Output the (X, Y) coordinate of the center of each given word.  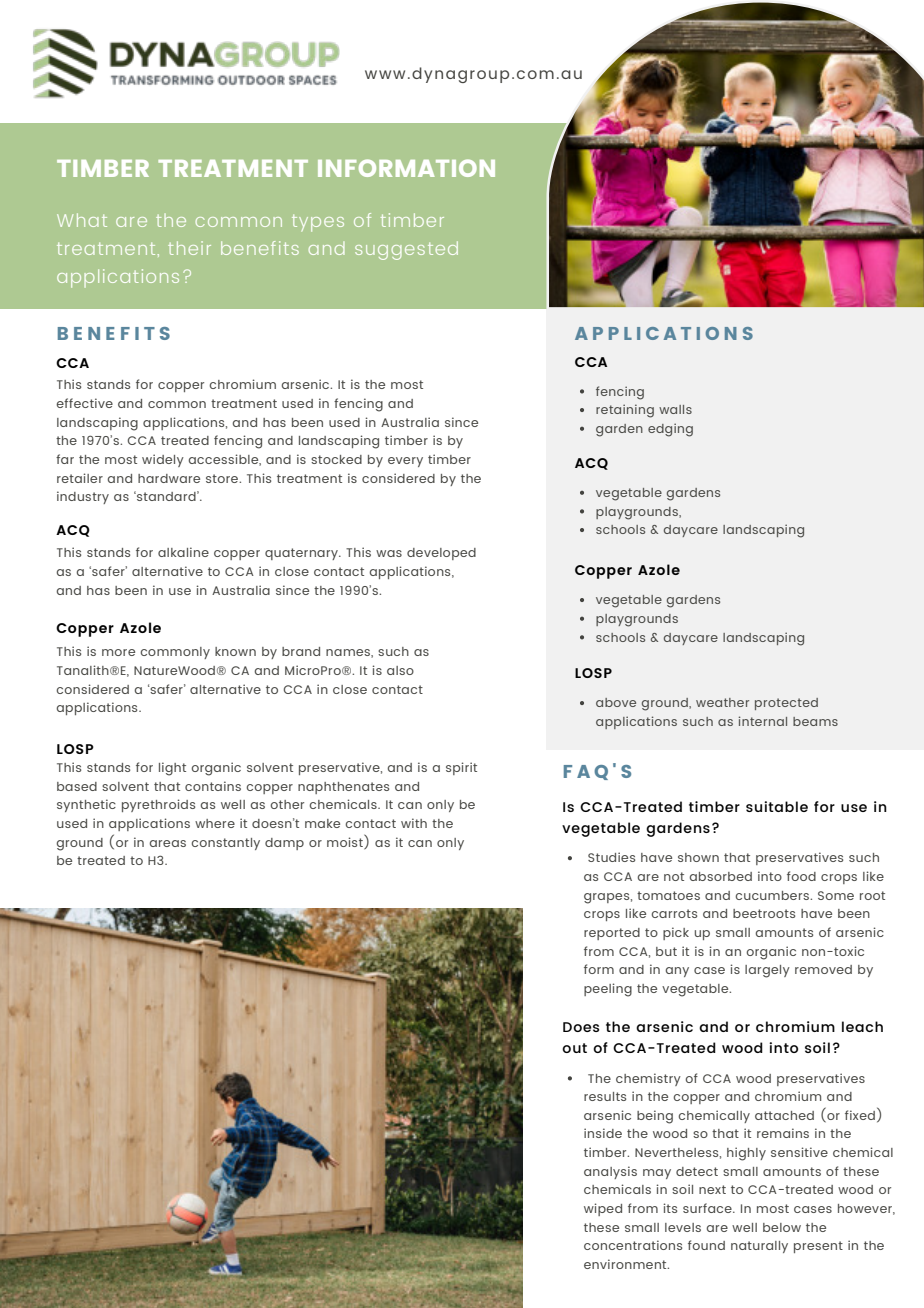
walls (675, 409)
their (189, 248)
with (414, 823)
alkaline (183, 552)
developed (441, 554)
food (801, 876)
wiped (603, 1209)
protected (786, 704)
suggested (406, 250)
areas (167, 843)
